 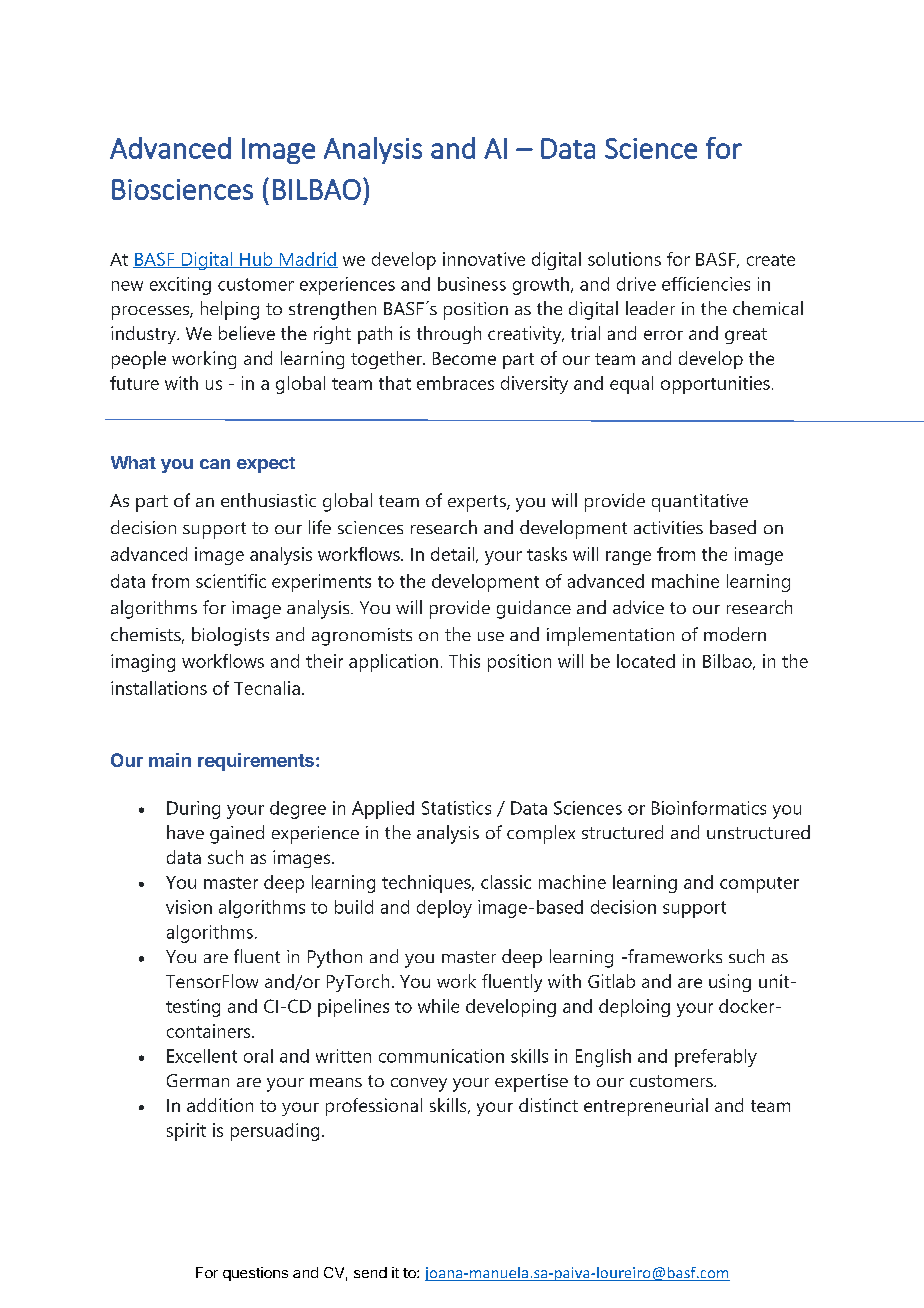 What do you see at coordinates (709, 808) in the page?
I see `Bioinformatics` at bounding box center [709, 808].
